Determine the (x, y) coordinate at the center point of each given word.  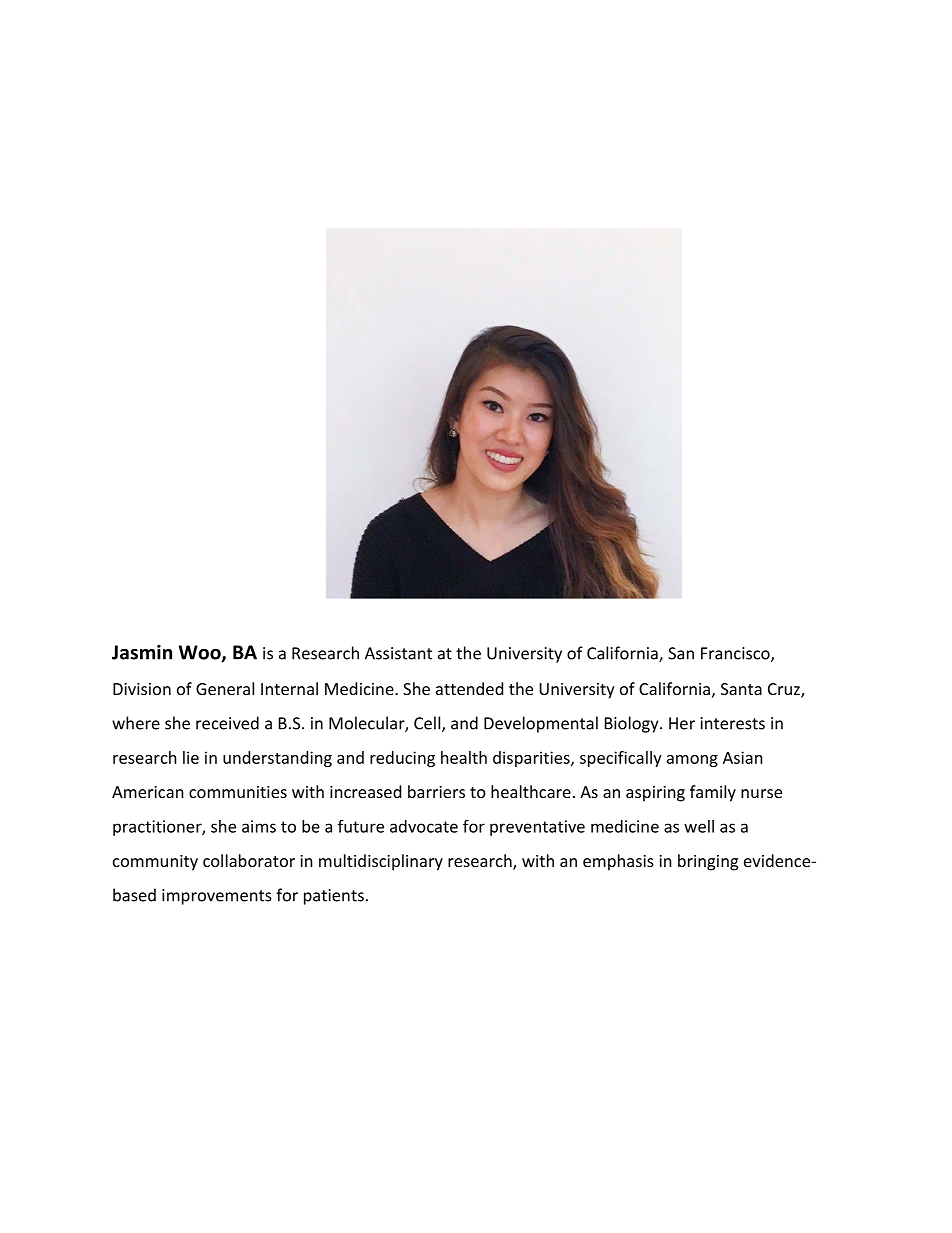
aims (259, 826)
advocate (424, 826)
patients (334, 897)
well (699, 826)
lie (191, 757)
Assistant (398, 653)
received (227, 723)
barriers (436, 791)
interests (733, 723)
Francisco (736, 654)
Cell (427, 723)
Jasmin (142, 652)
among (692, 761)
